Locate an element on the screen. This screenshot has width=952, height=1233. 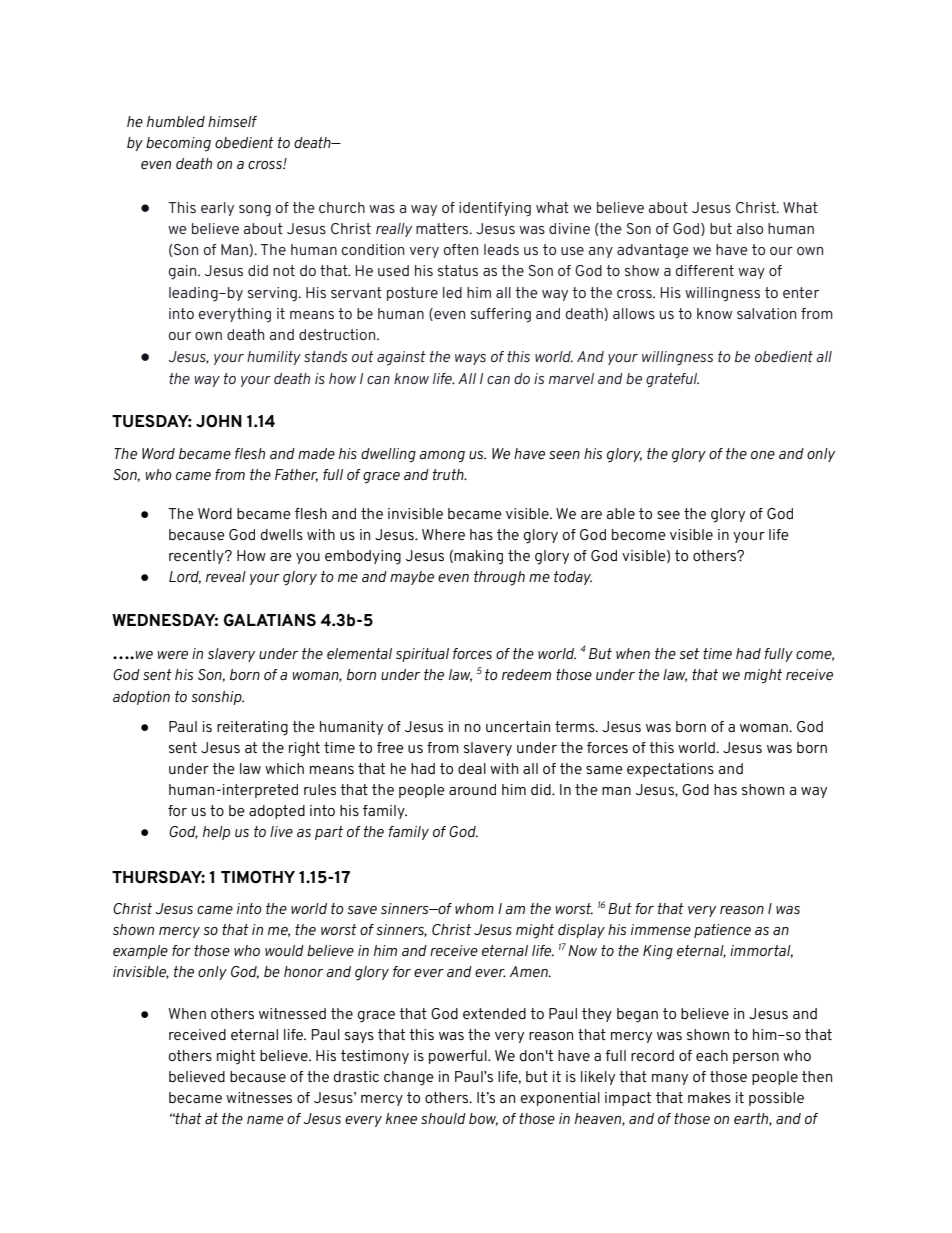
also is located at coordinates (750, 228).
